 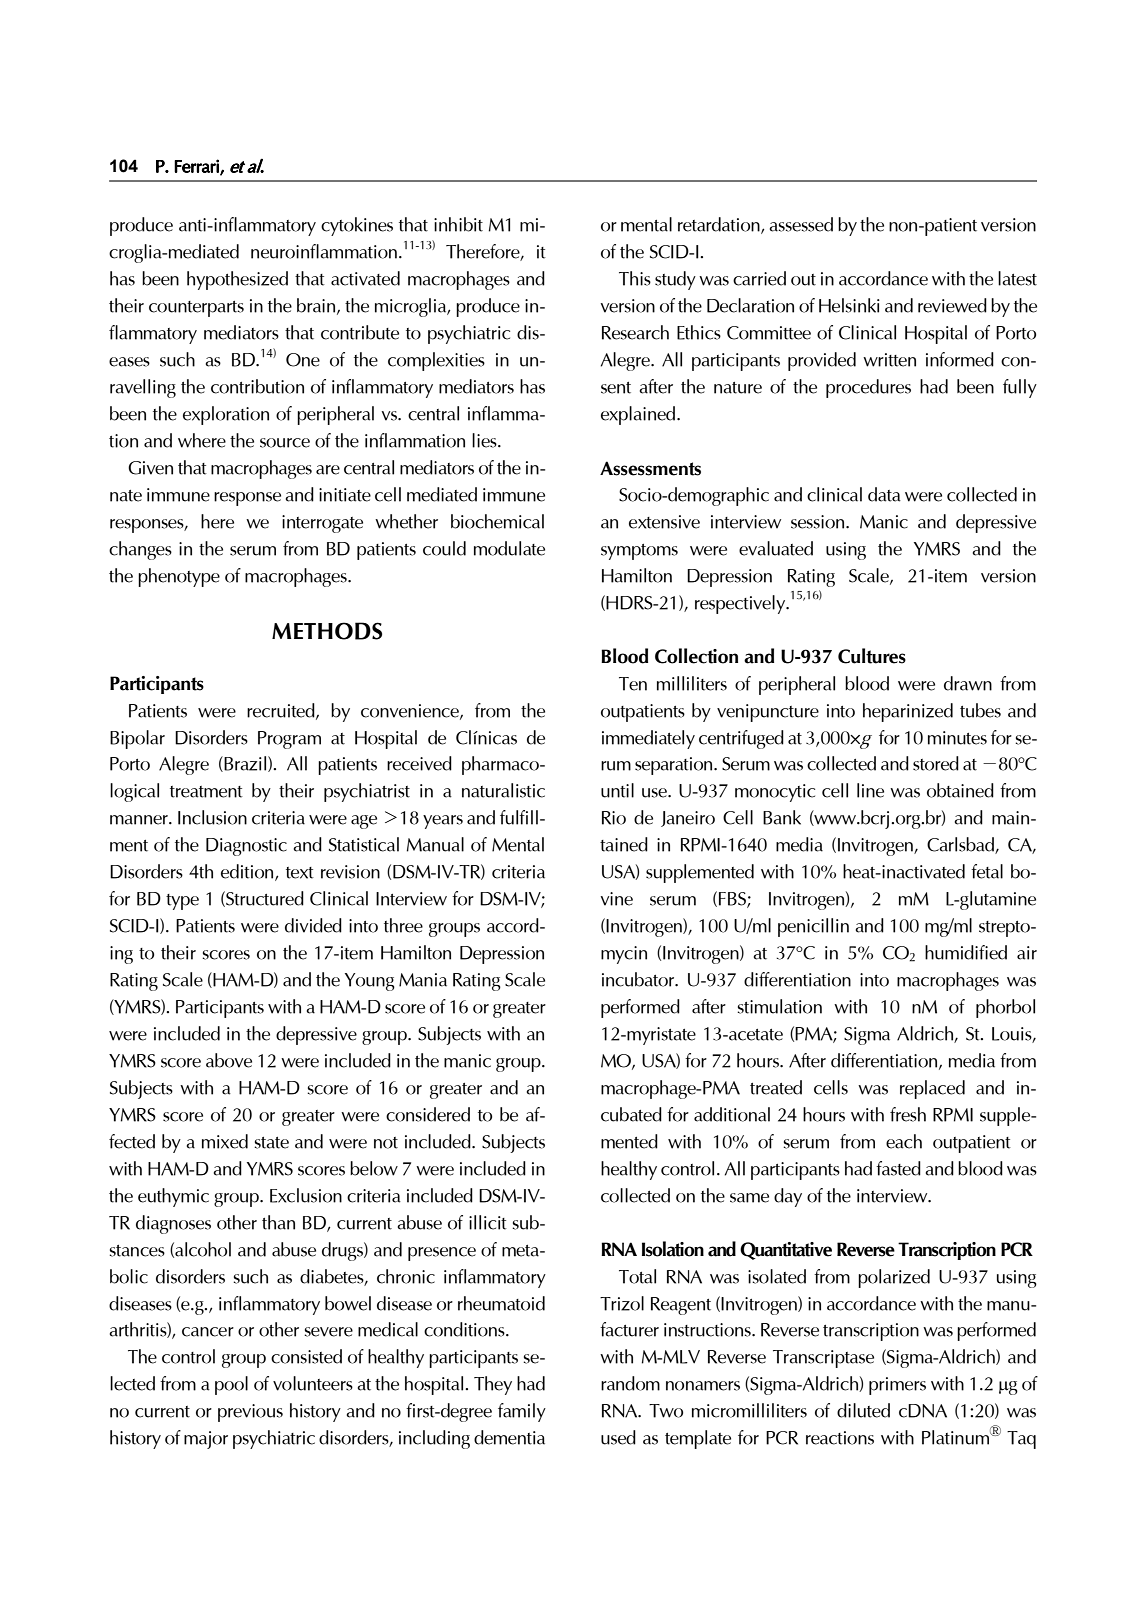 I want to click on random, so click(x=630, y=1383).
